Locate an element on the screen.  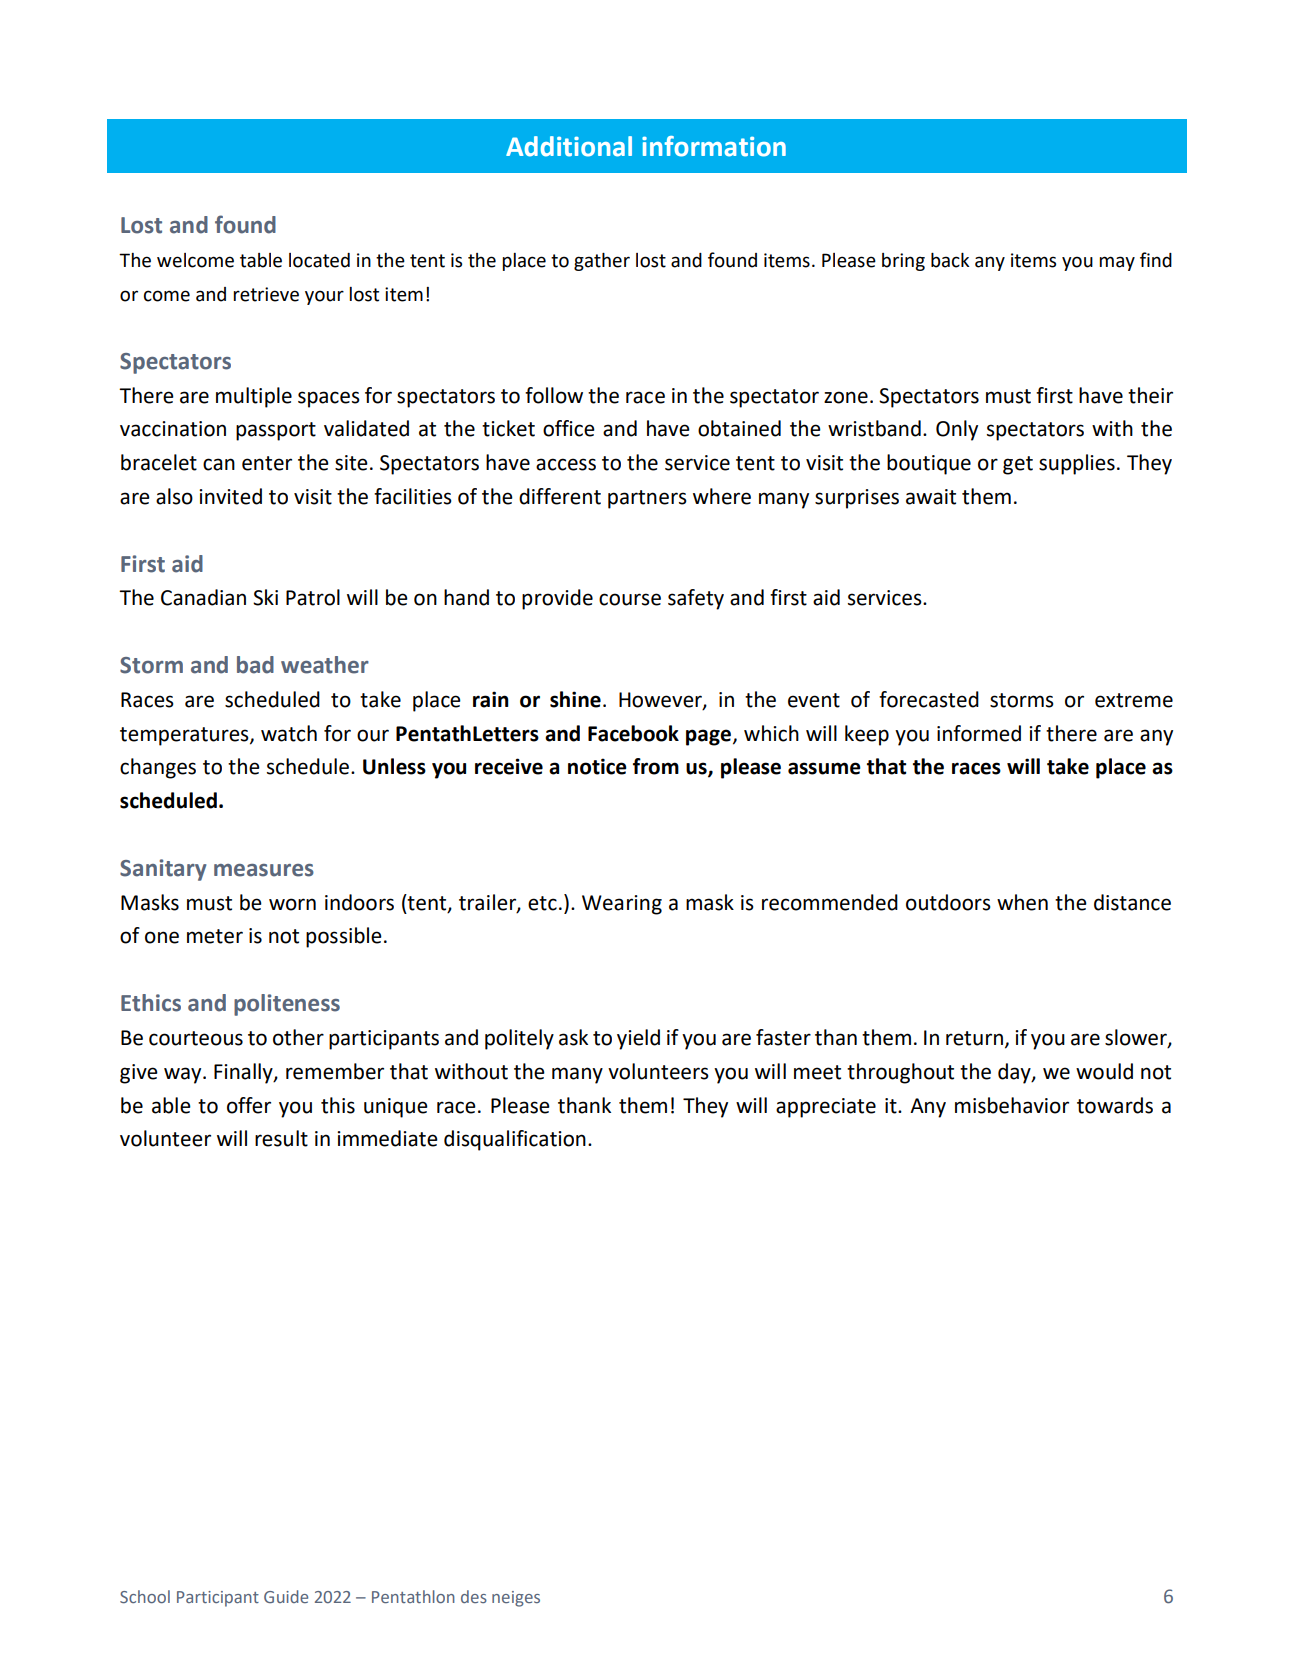
extreme is located at coordinates (1134, 700).
